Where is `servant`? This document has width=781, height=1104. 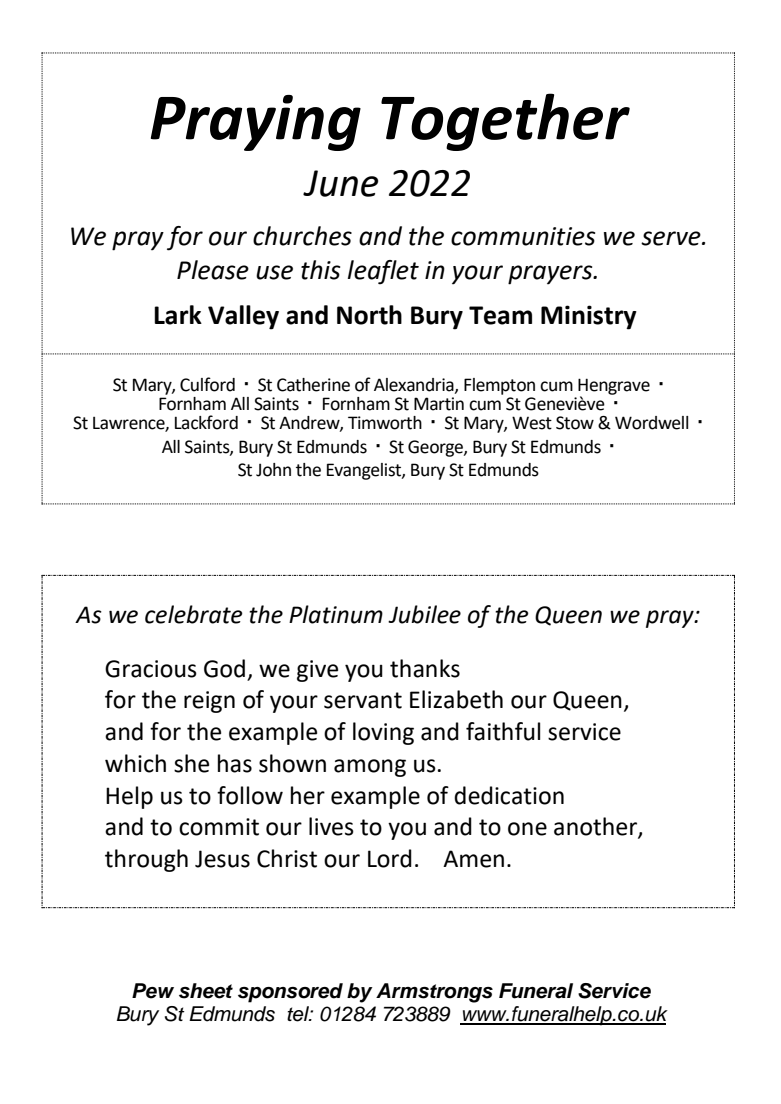 servant is located at coordinates (363, 700).
